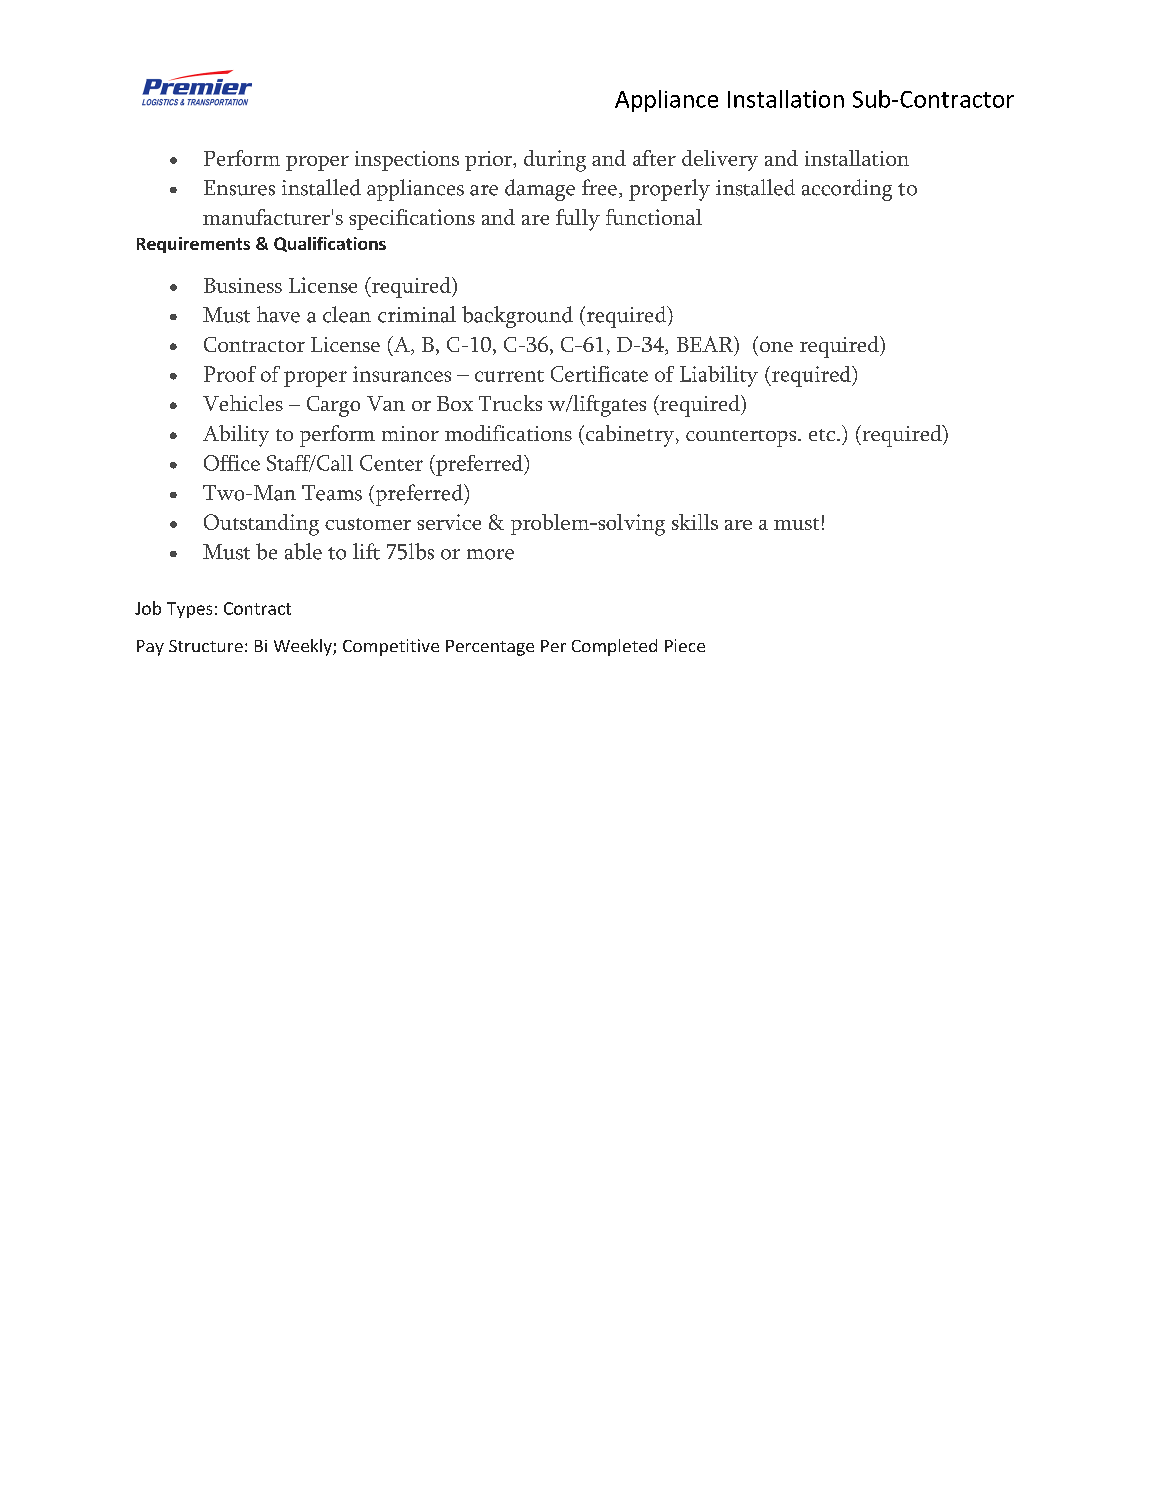 This screenshot has width=1149, height=1486. What do you see at coordinates (695, 522) in the screenshot?
I see `skills` at bounding box center [695, 522].
